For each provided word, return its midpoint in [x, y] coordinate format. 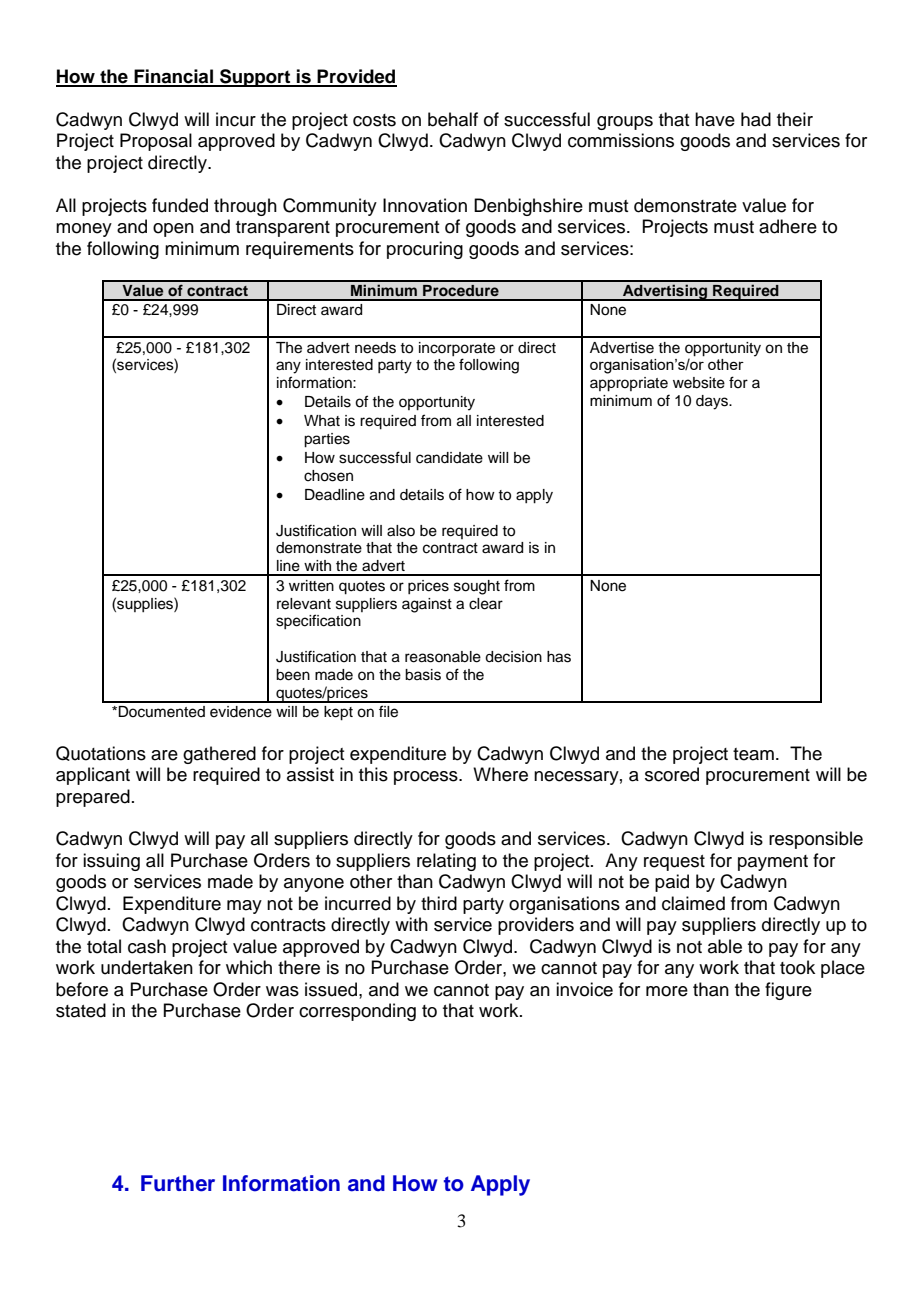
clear [486, 604]
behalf [453, 119]
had [756, 119]
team [753, 754]
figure [788, 991]
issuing [111, 862]
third [439, 903]
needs [375, 348]
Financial [173, 77]
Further [178, 1183]
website [699, 383]
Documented [161, 712]
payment [773, 863]
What [322, 421]
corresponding [357, 1012]
